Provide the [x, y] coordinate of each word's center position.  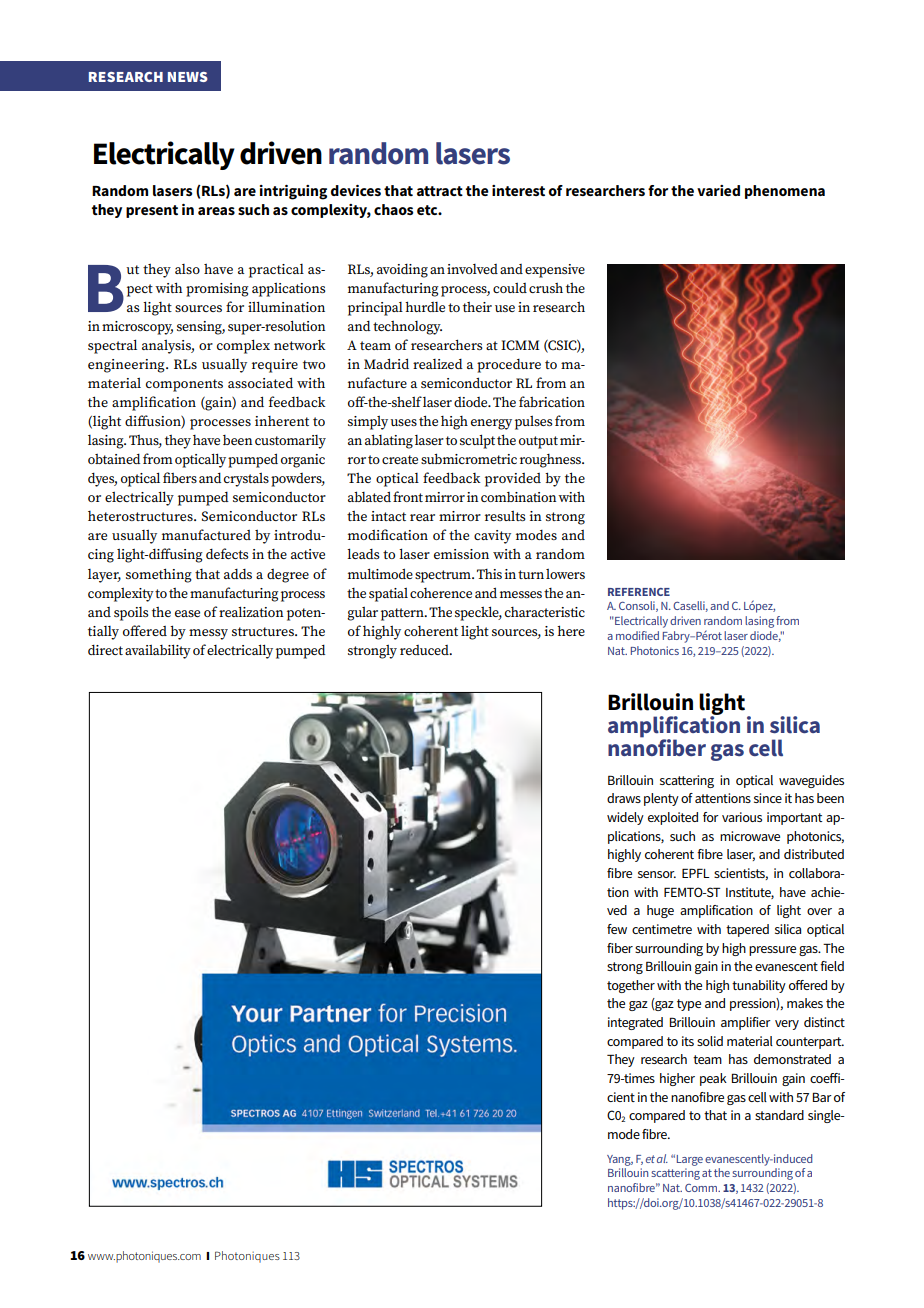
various [742, 817]
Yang [620, 1160]
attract [440, 191]
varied [718, 190]
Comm [702, 1188]
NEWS [188, 77]
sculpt [477, 441]
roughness [551, 461]
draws [624, 798]
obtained [114, 459]
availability [158, 651]
